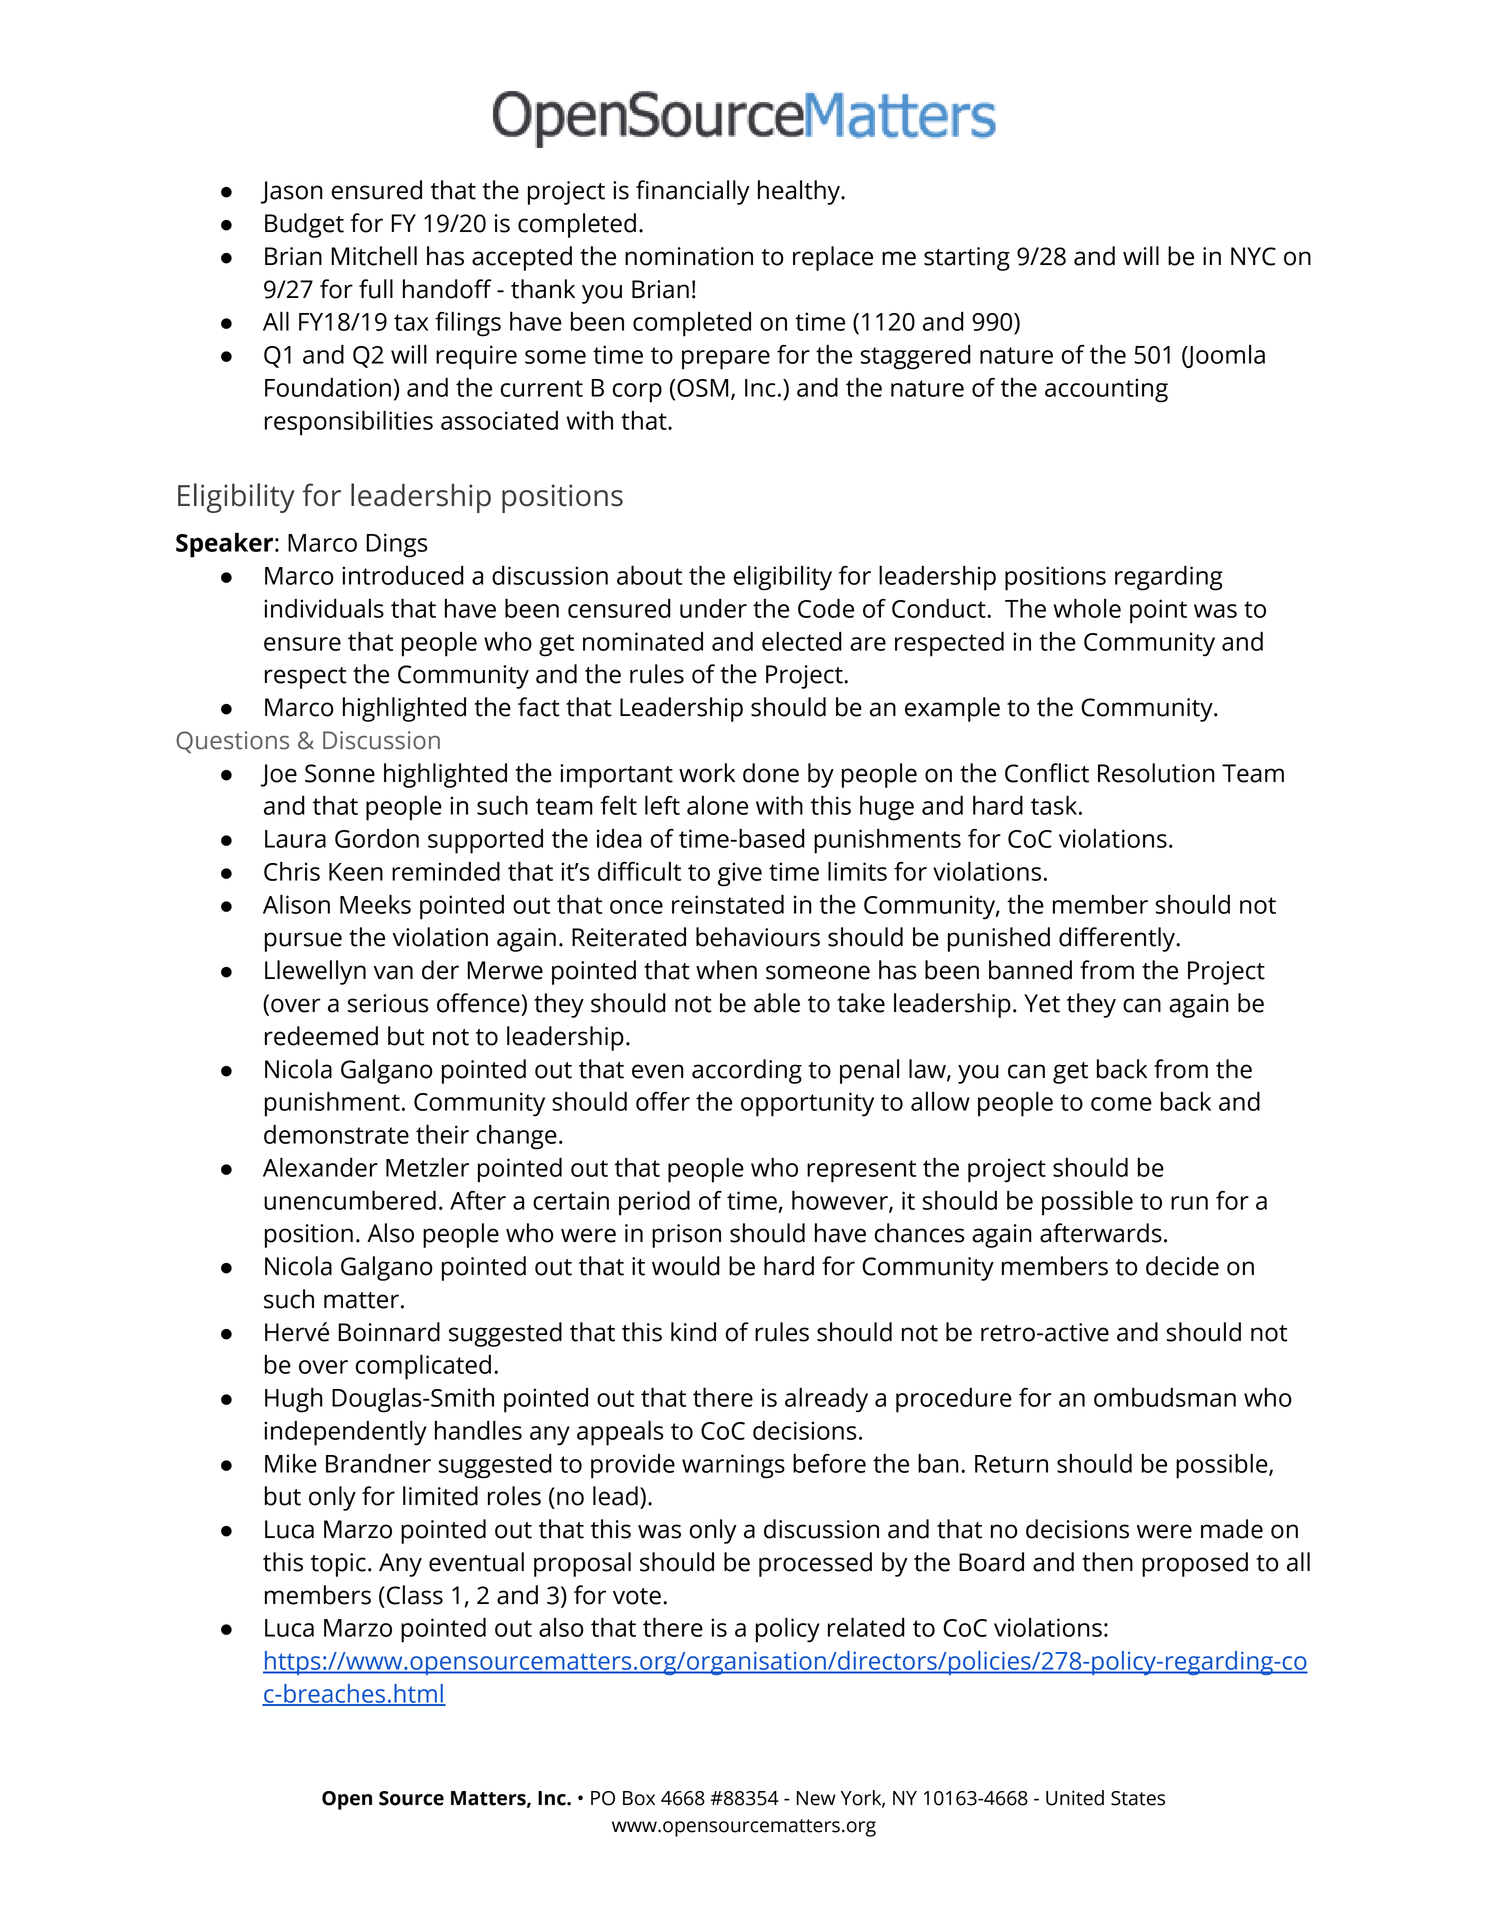  I want to click on whole, so click(1087, 608).
